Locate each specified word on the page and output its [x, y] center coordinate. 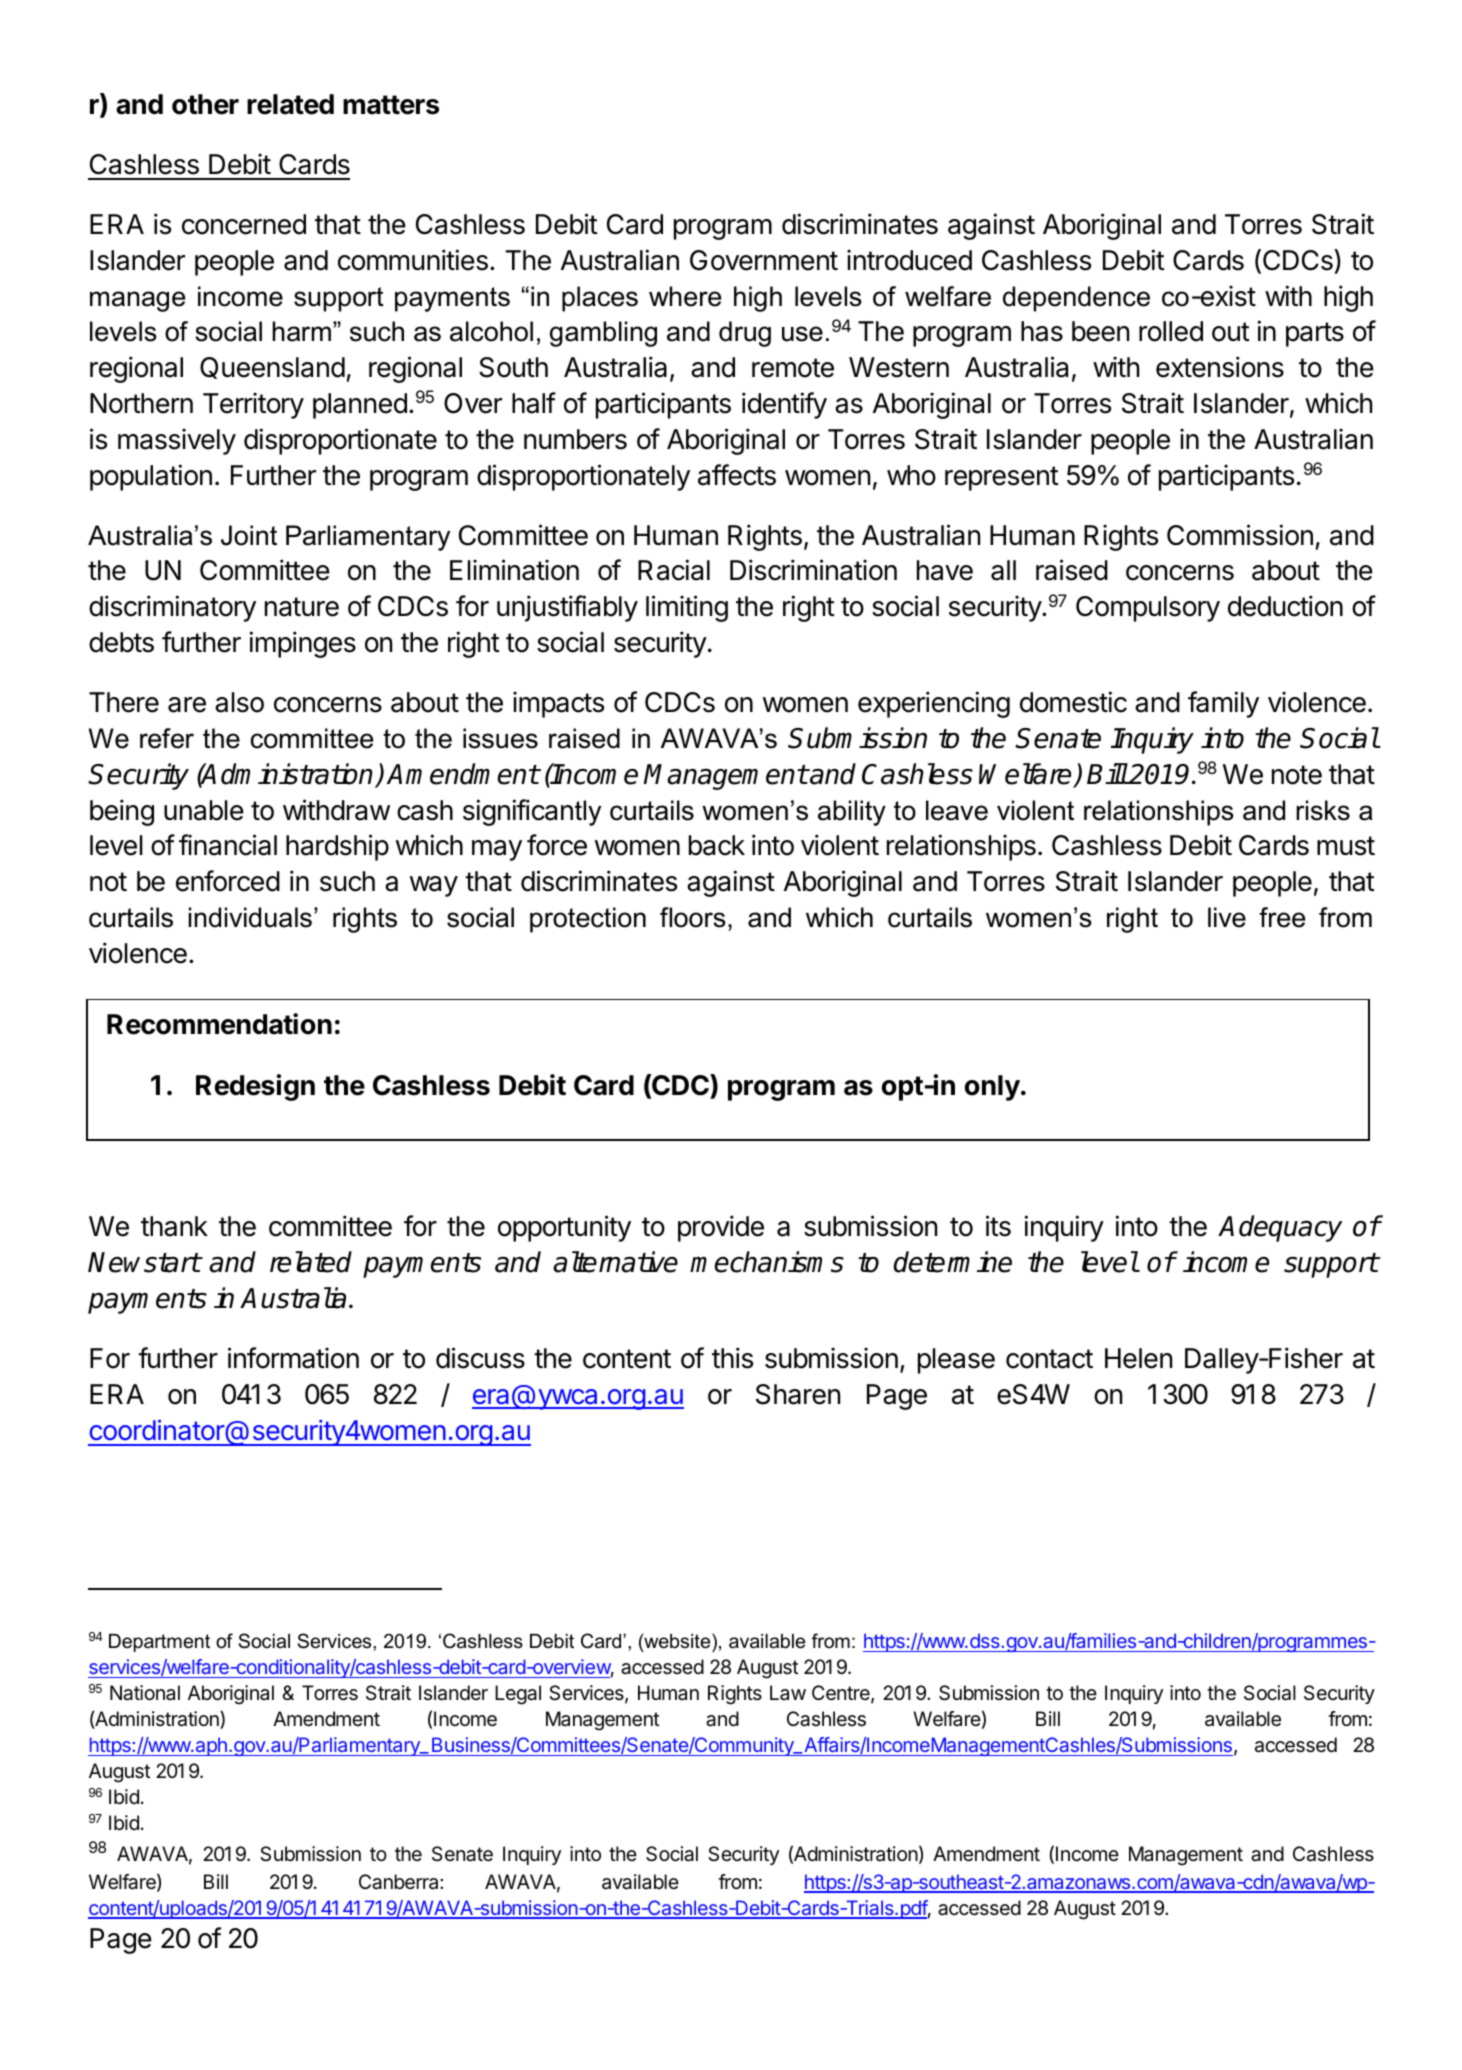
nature [302, 607]
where [685, 296]
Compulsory [1148, 609]
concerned [244, 224]
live [1227, 917]
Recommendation [219, 1024]
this [732, 1358]
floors [693, 917]
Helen [1138, 1358]
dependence [1076, 299]
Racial [674, 570]
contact [1049, 1359]
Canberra [400, 1882]
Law [788, 1692]
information [293, 1358]
